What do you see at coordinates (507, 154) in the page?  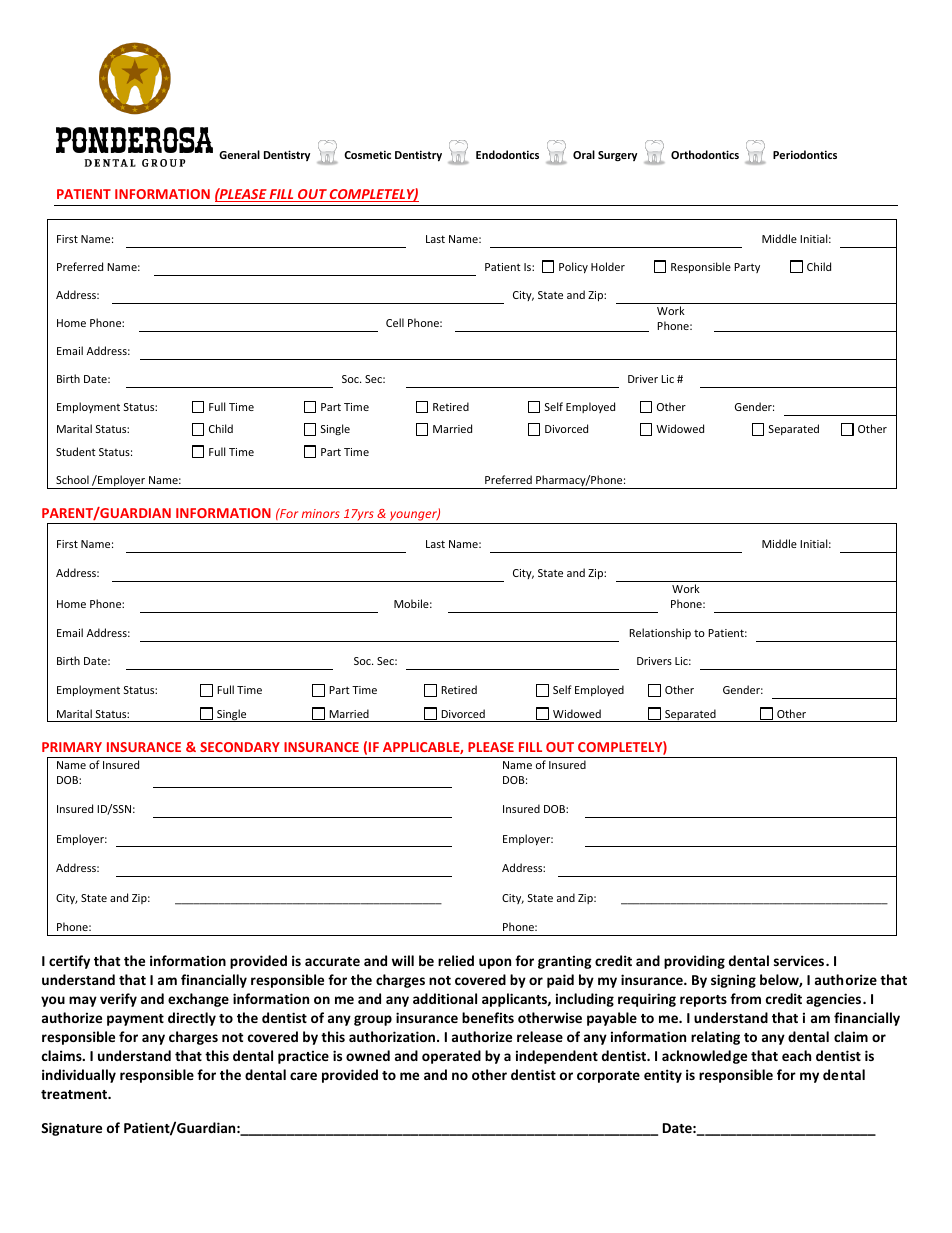 I see `Endodontics` at bounding box center [507, 154].
